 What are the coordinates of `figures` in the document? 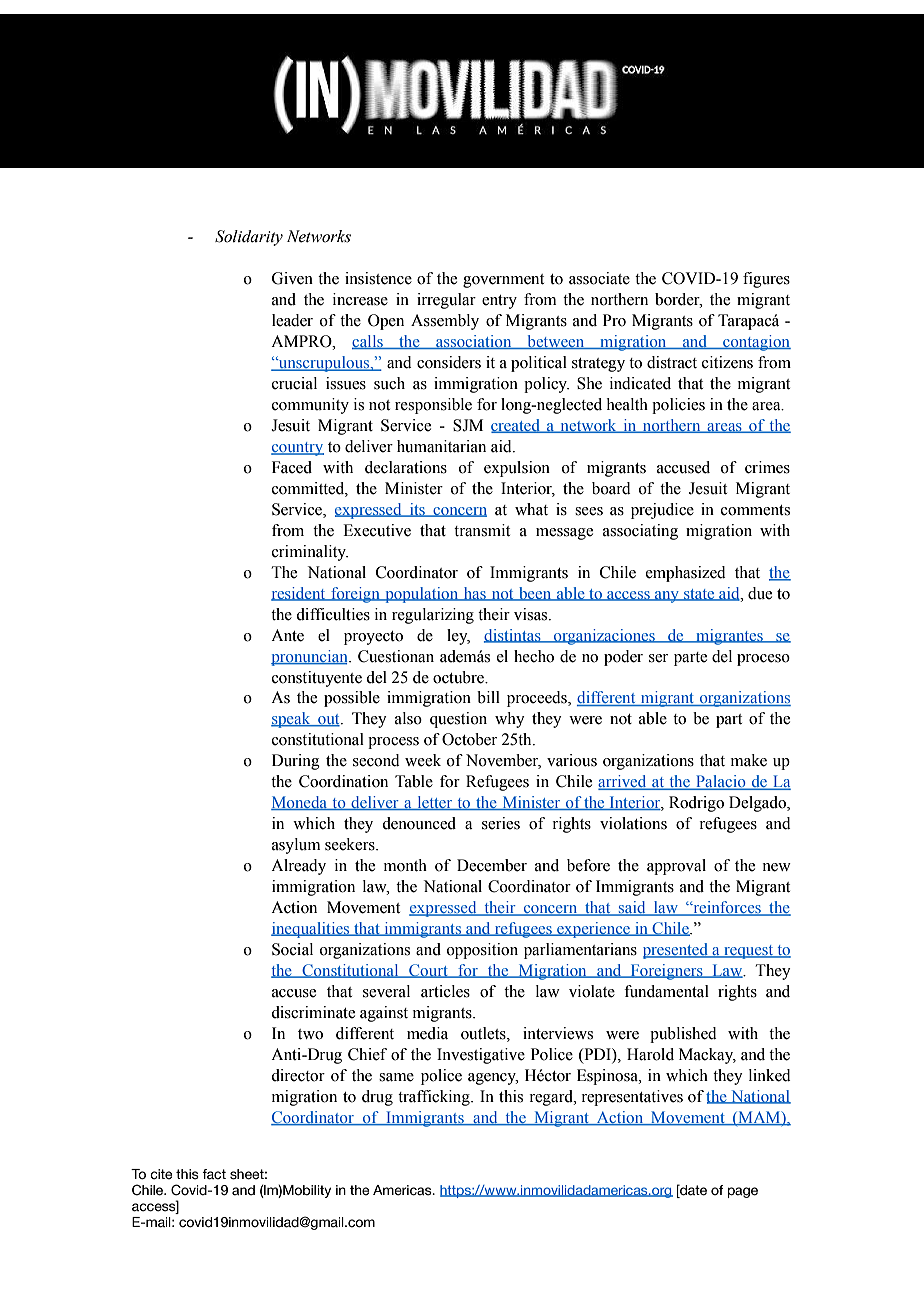 It's located at (766, 280).
